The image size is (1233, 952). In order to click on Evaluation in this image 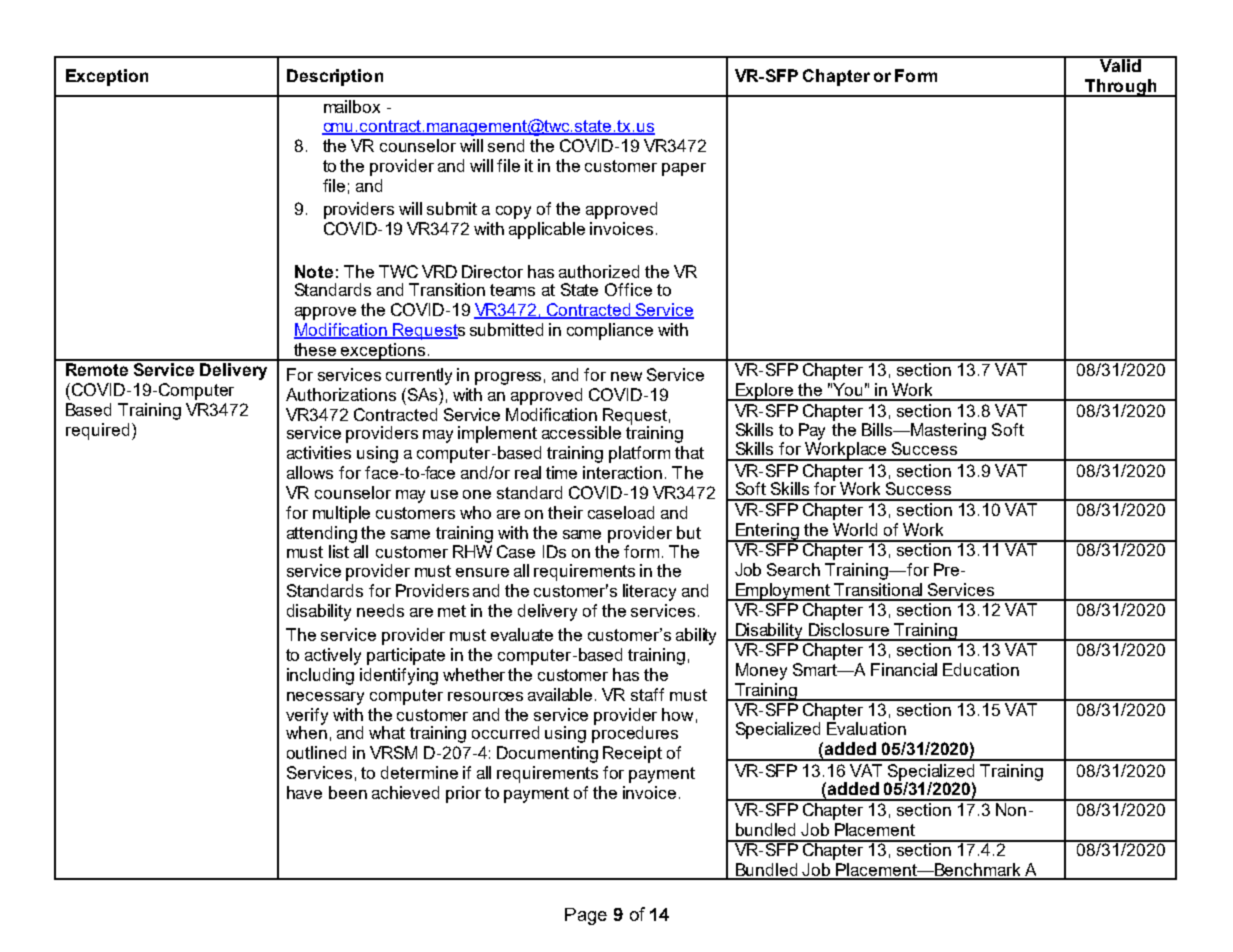, I will do `click(866, 728)`.
